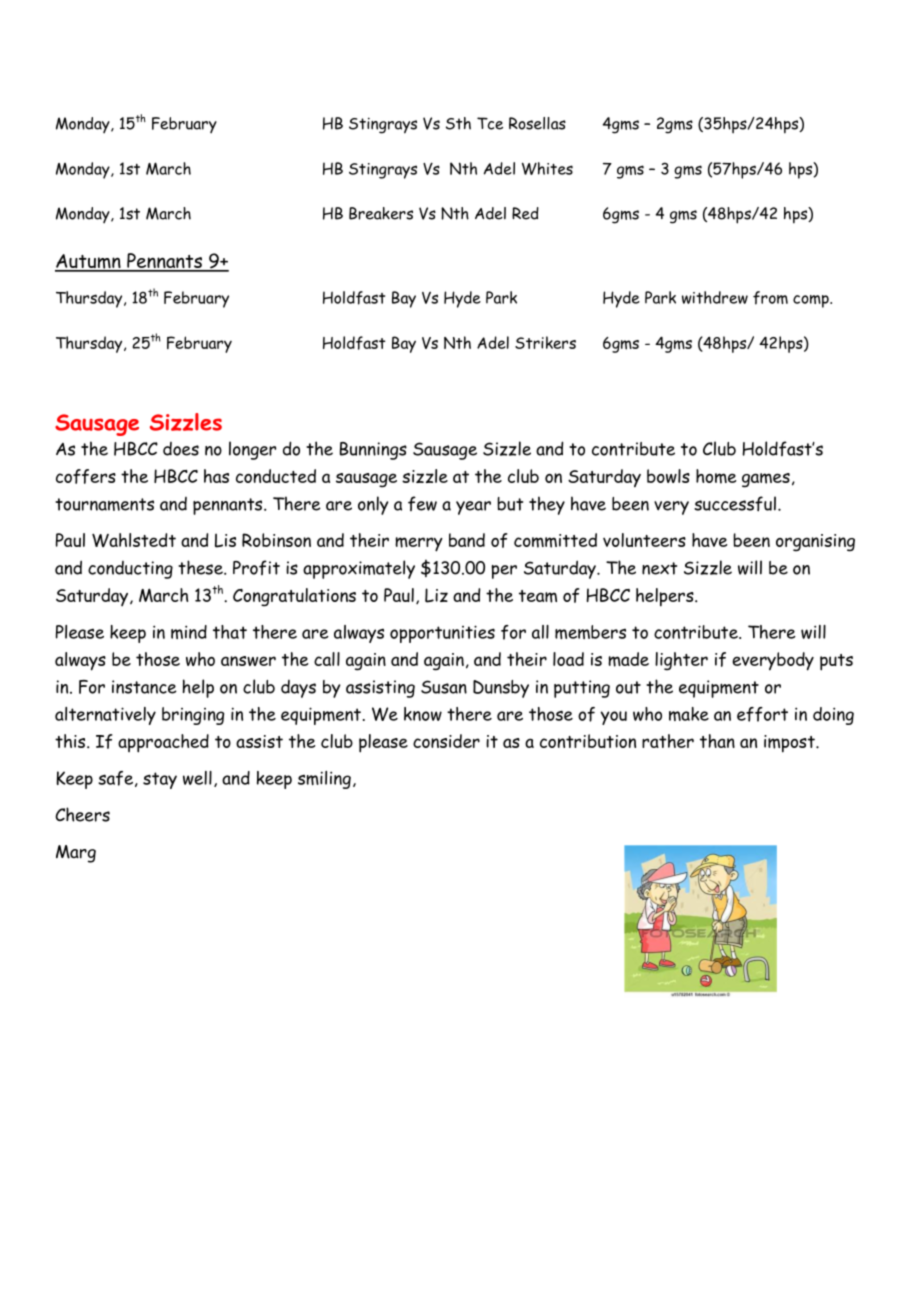 This screenshot has width=924, height=1308. Describe the element at coordinates (181, 449) in the screenshot. I see `does` at that location.
